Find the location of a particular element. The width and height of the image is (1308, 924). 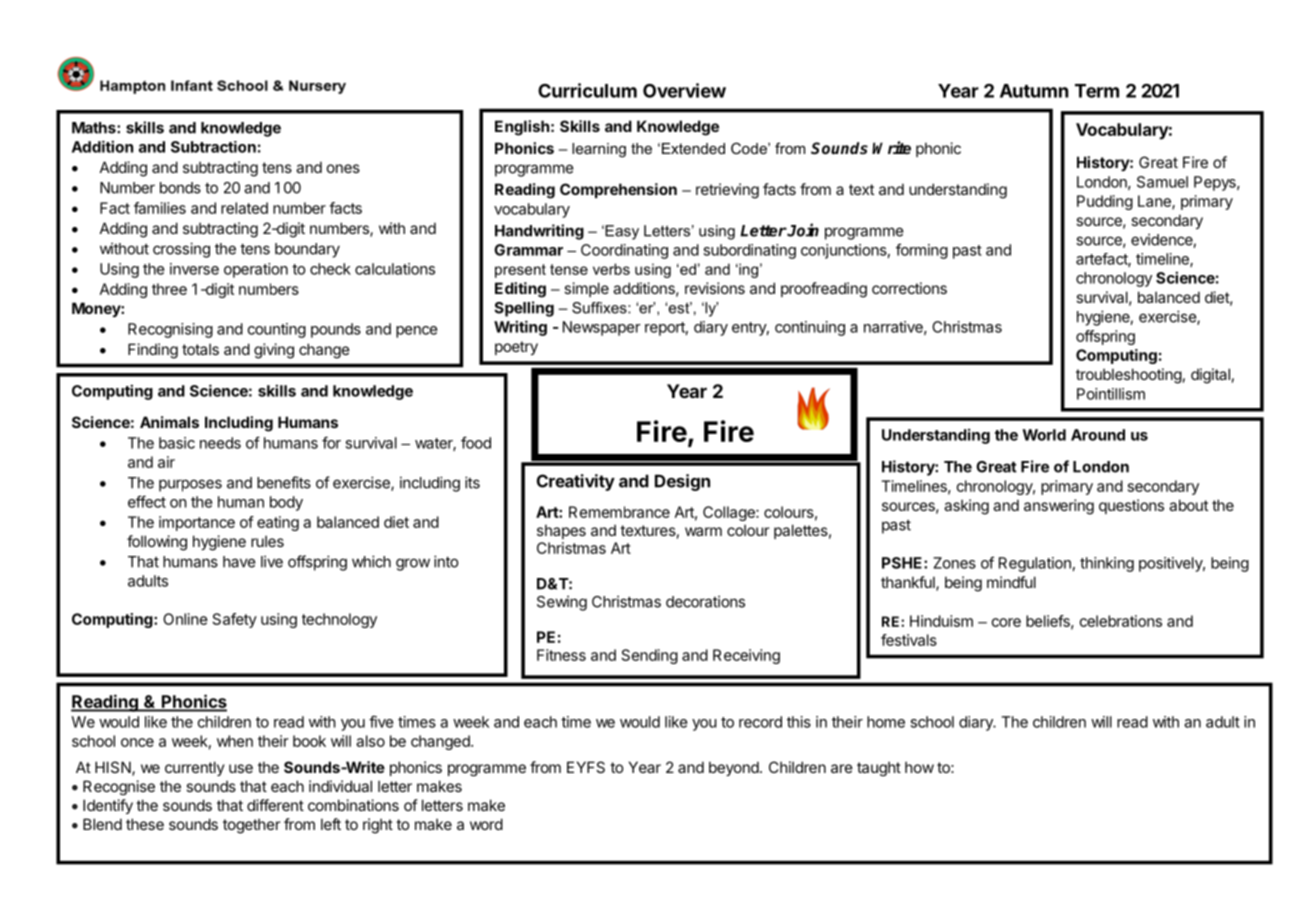

Autumn is located at coordinates (1034, 91).
